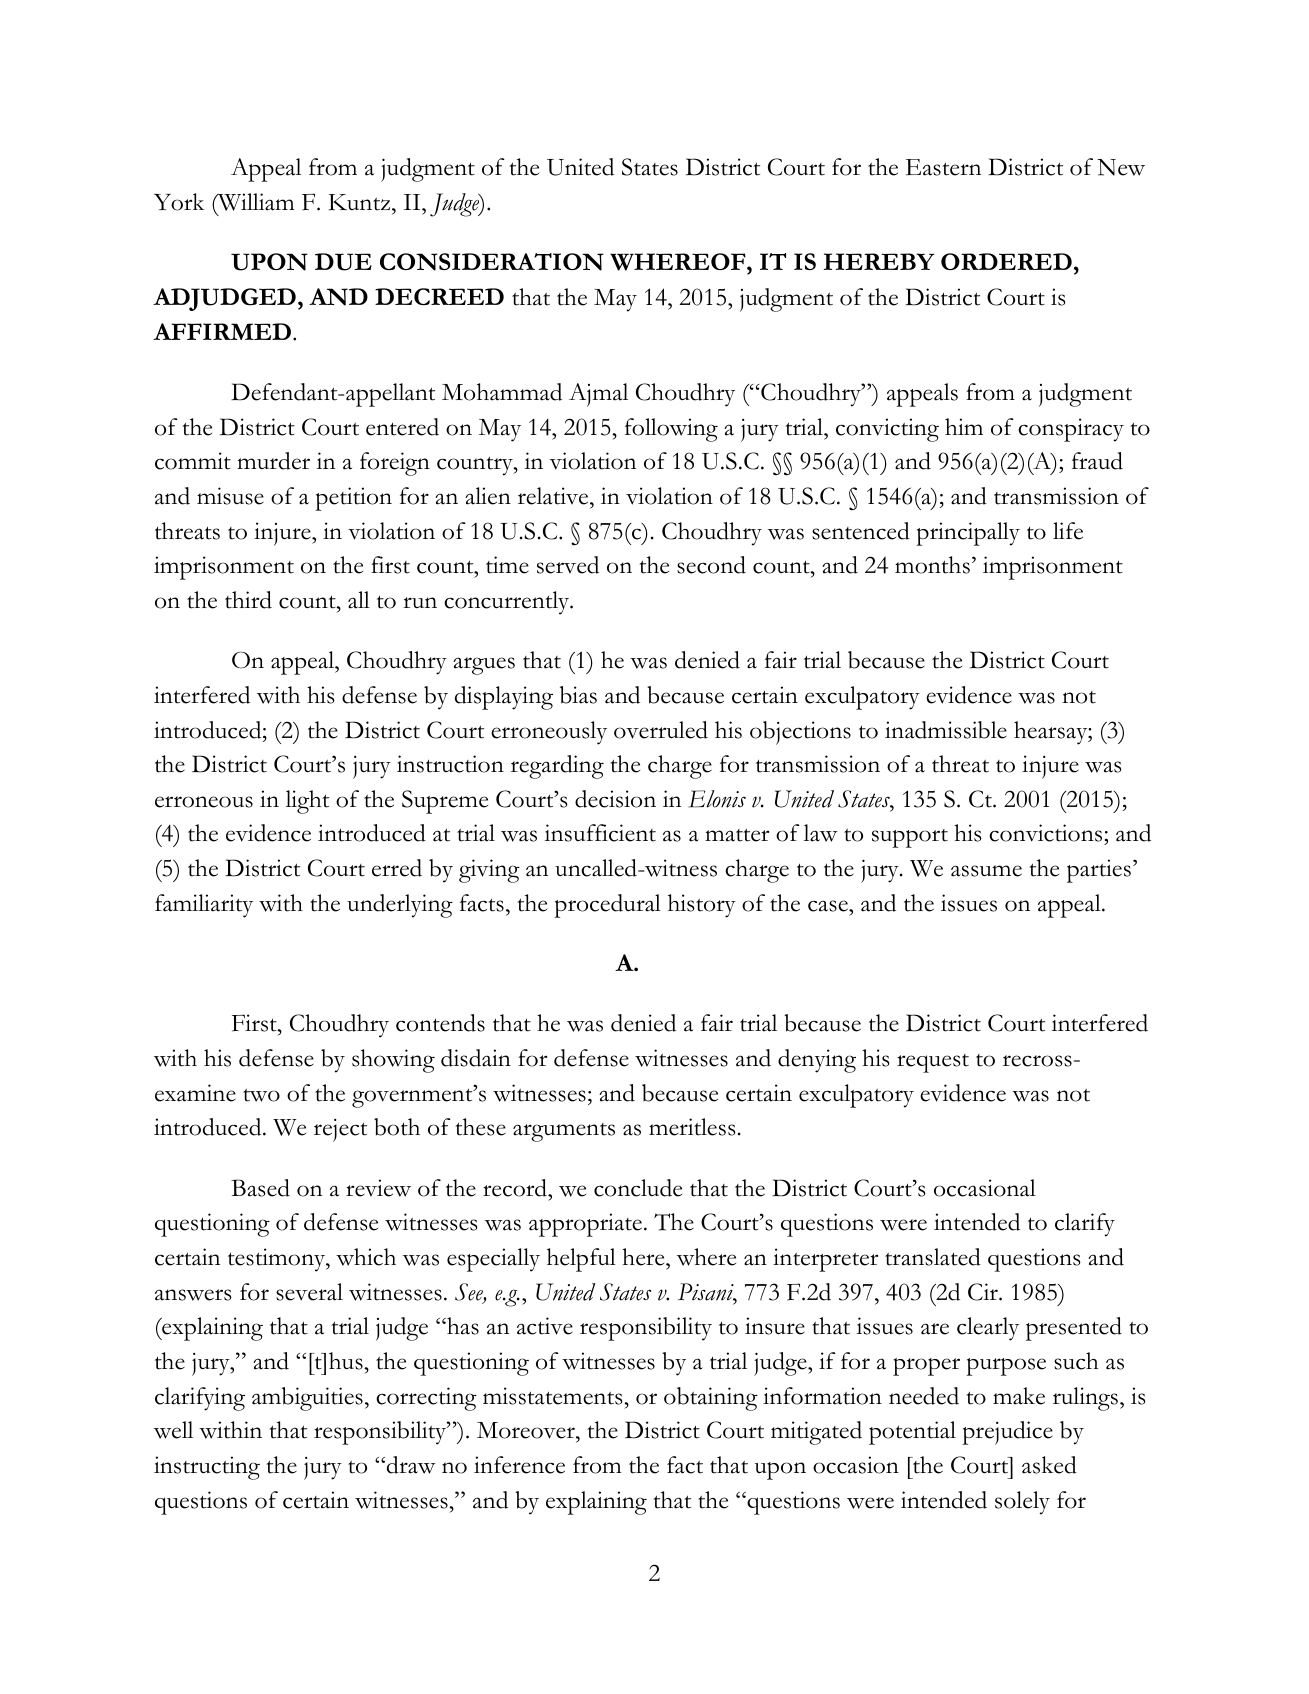  I want to click on conclude, so click(638, 1188).
